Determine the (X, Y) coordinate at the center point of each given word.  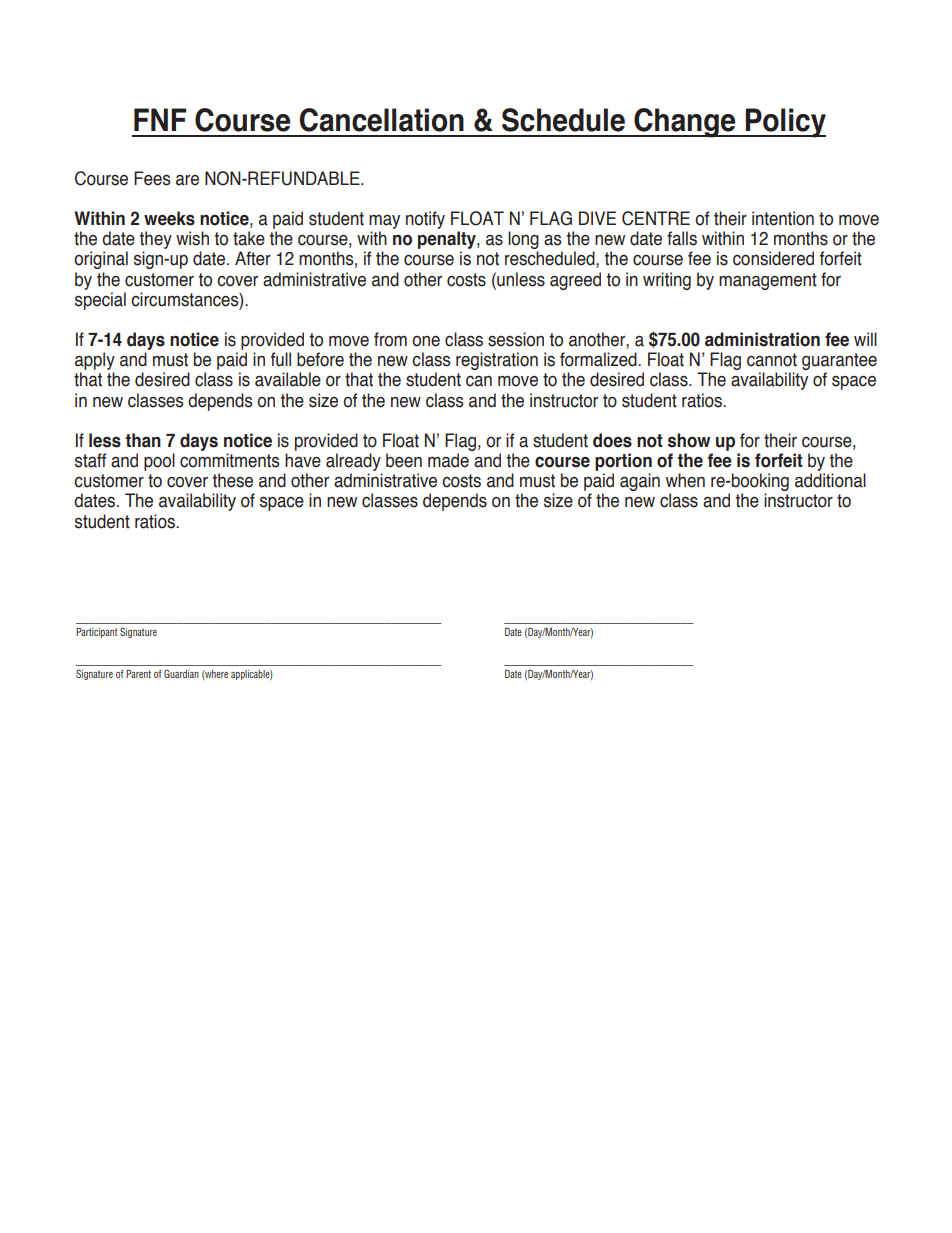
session (516, 339)
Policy (785, 123)
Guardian (181, 673)
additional (830, 480)
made (448, 460)
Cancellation (382, 120)
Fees (152, 178)
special (100, 301)
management (768, 281)
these (232, 480)
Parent (138, 674)
